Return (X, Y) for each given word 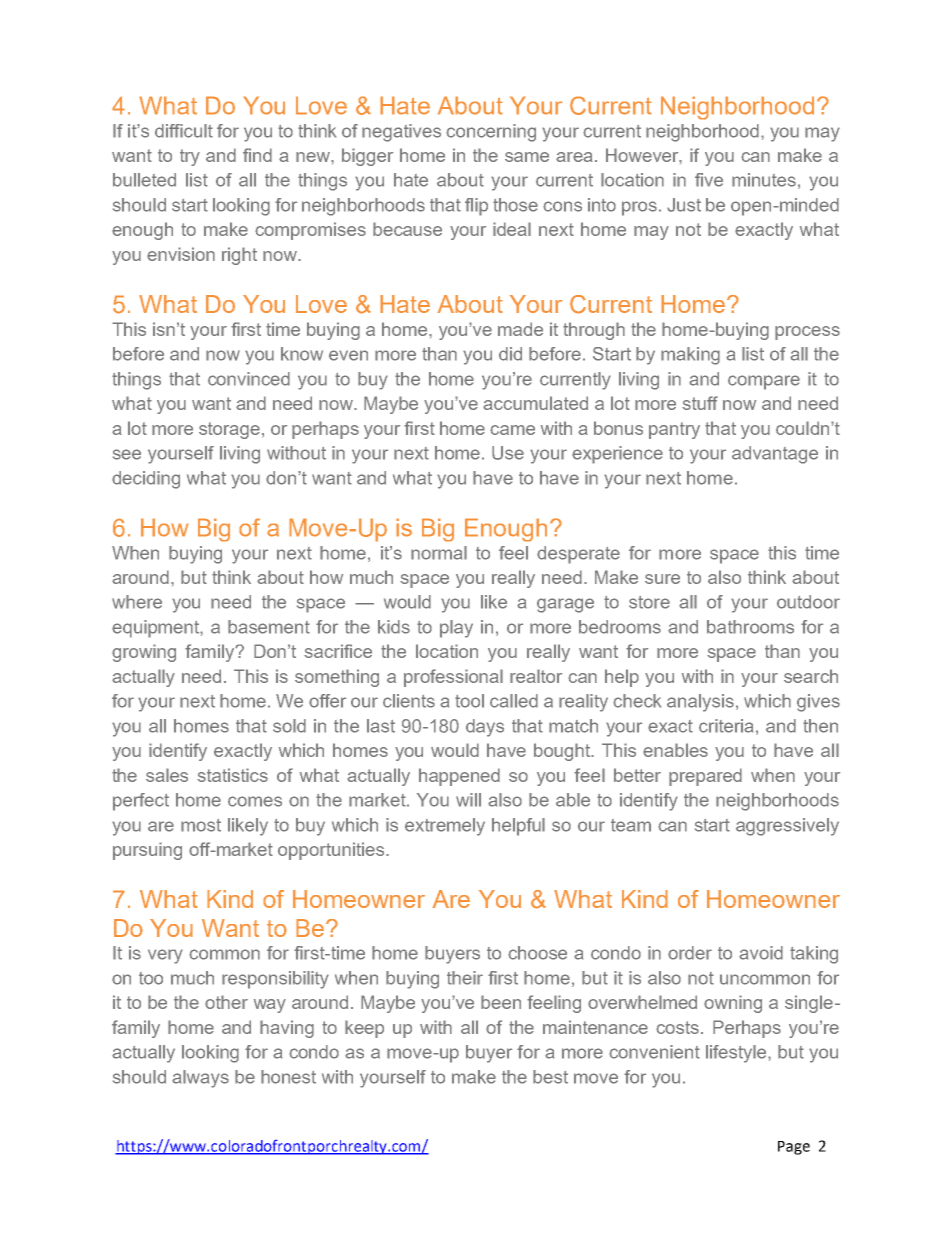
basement (269, 627)
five (709, 180)
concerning (491, 133)
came (512, 430)
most (201, 825)
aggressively (787, 827)
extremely (445, 827)
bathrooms (750, 627)
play (456, 629)
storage (229, 430)
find (257, 155)
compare (764, 382)
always (200, 1079)
